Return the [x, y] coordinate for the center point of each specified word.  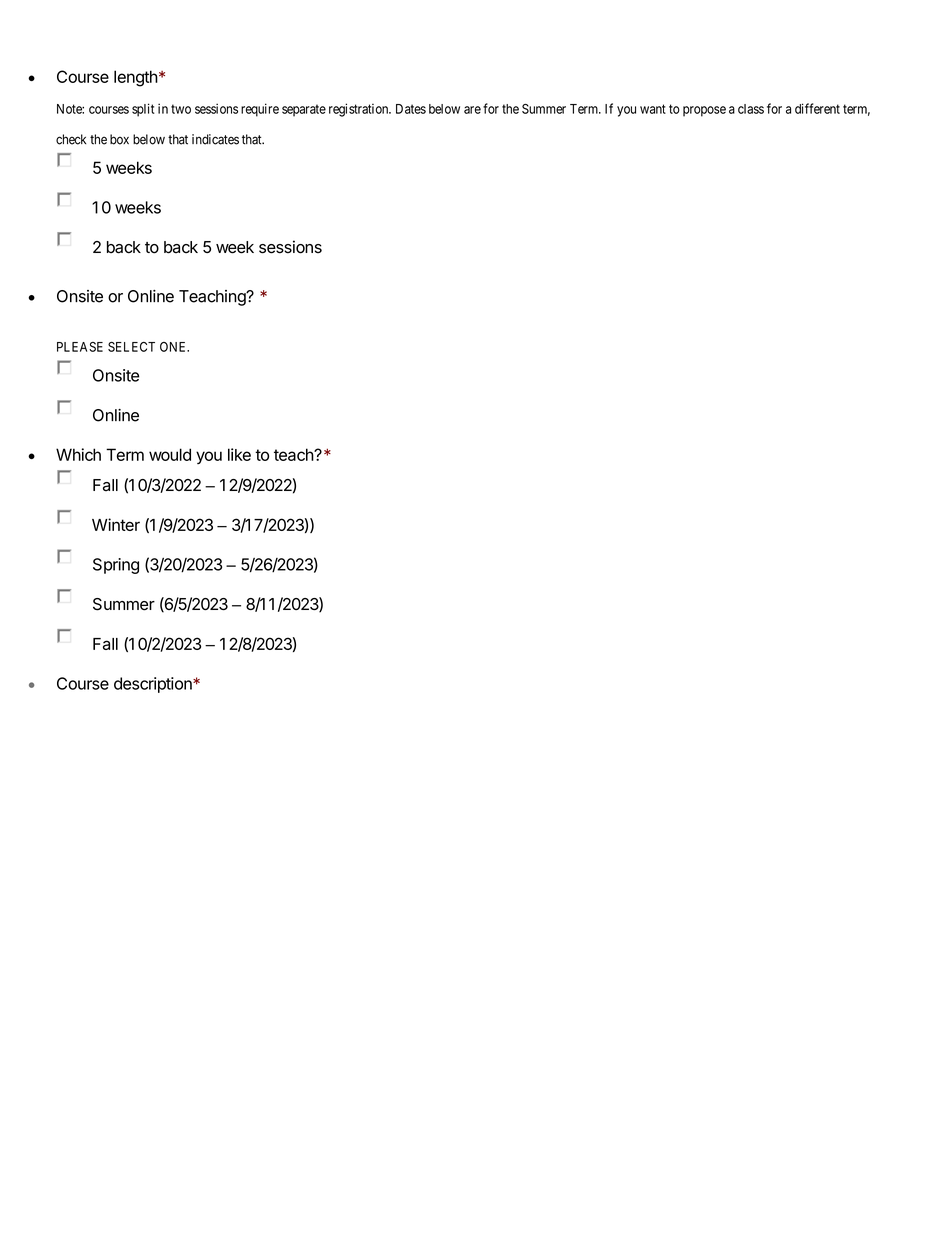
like [239, 454]
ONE [174, 347]
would [170, 454]
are [472, 110]
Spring [116, 566]
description [154, 685]
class [751, 109]
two [181, 109]
